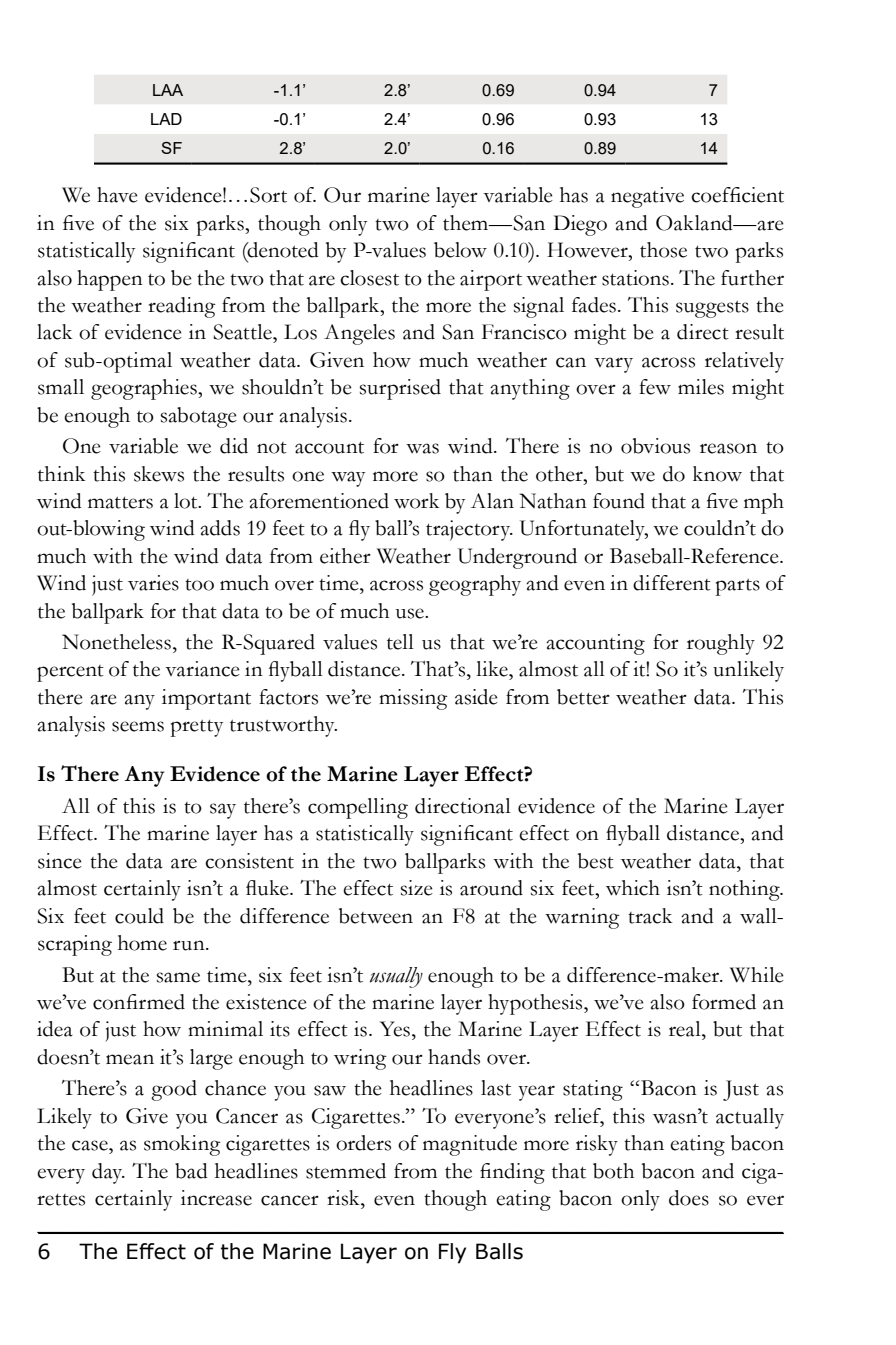 The image size is (896, 1345). I want to click on tell, so click(400, 642).
